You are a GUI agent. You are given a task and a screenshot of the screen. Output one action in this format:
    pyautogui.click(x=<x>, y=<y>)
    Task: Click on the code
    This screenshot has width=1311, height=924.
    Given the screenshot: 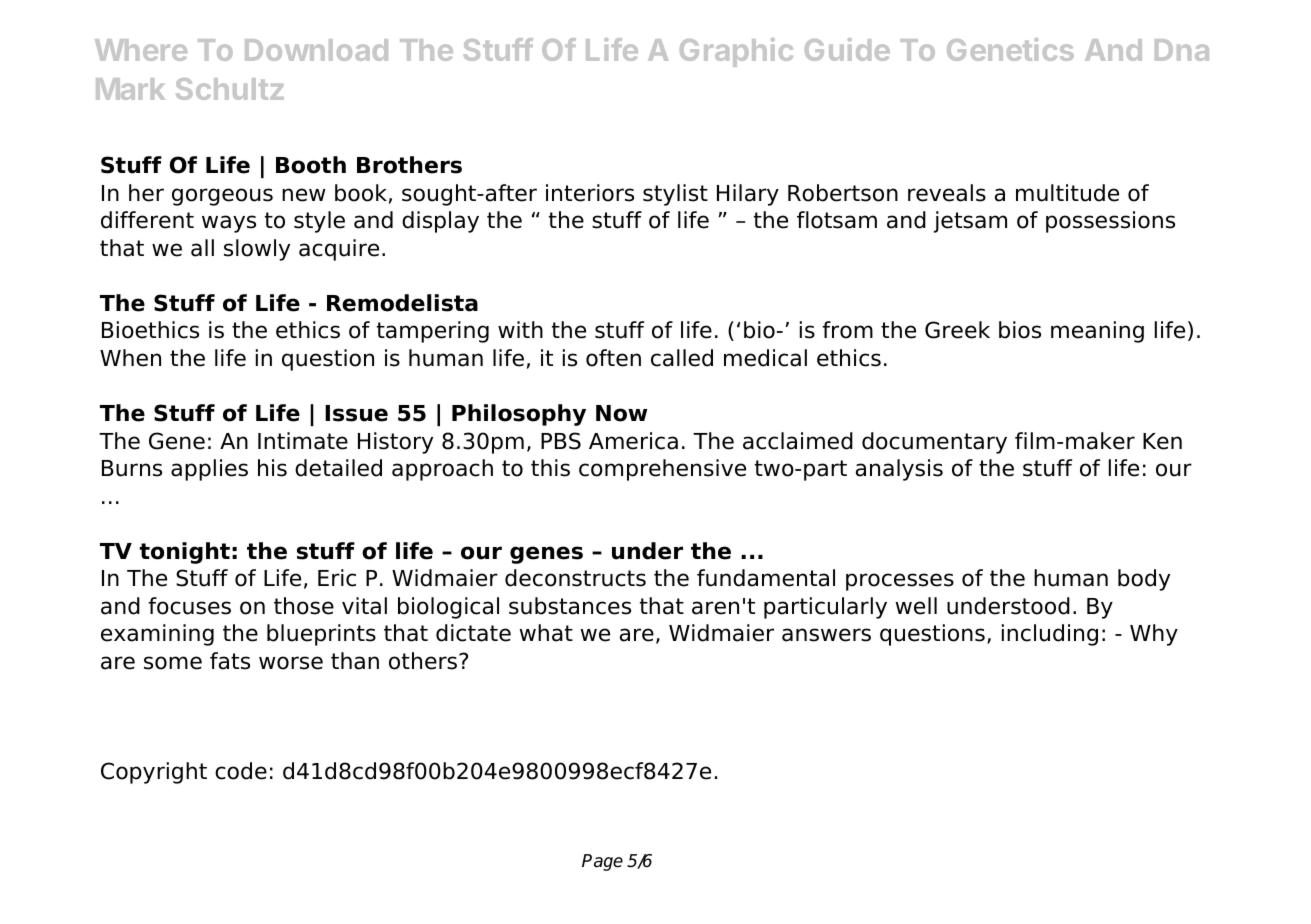 What is the action you would take?
    pyautogui.click(x=241, y=771)
